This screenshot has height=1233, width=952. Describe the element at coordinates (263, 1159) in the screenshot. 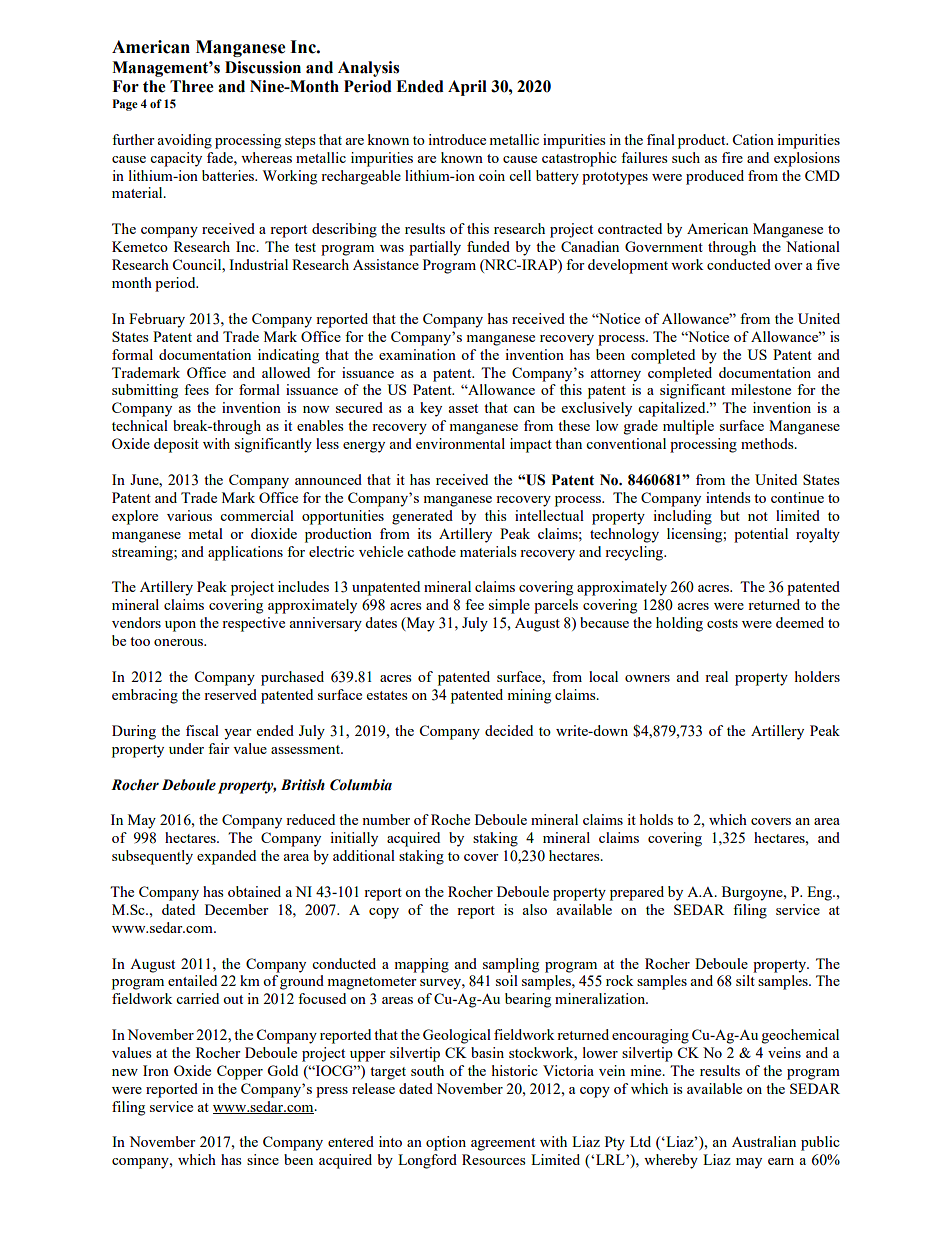

I see `since` at that location.
